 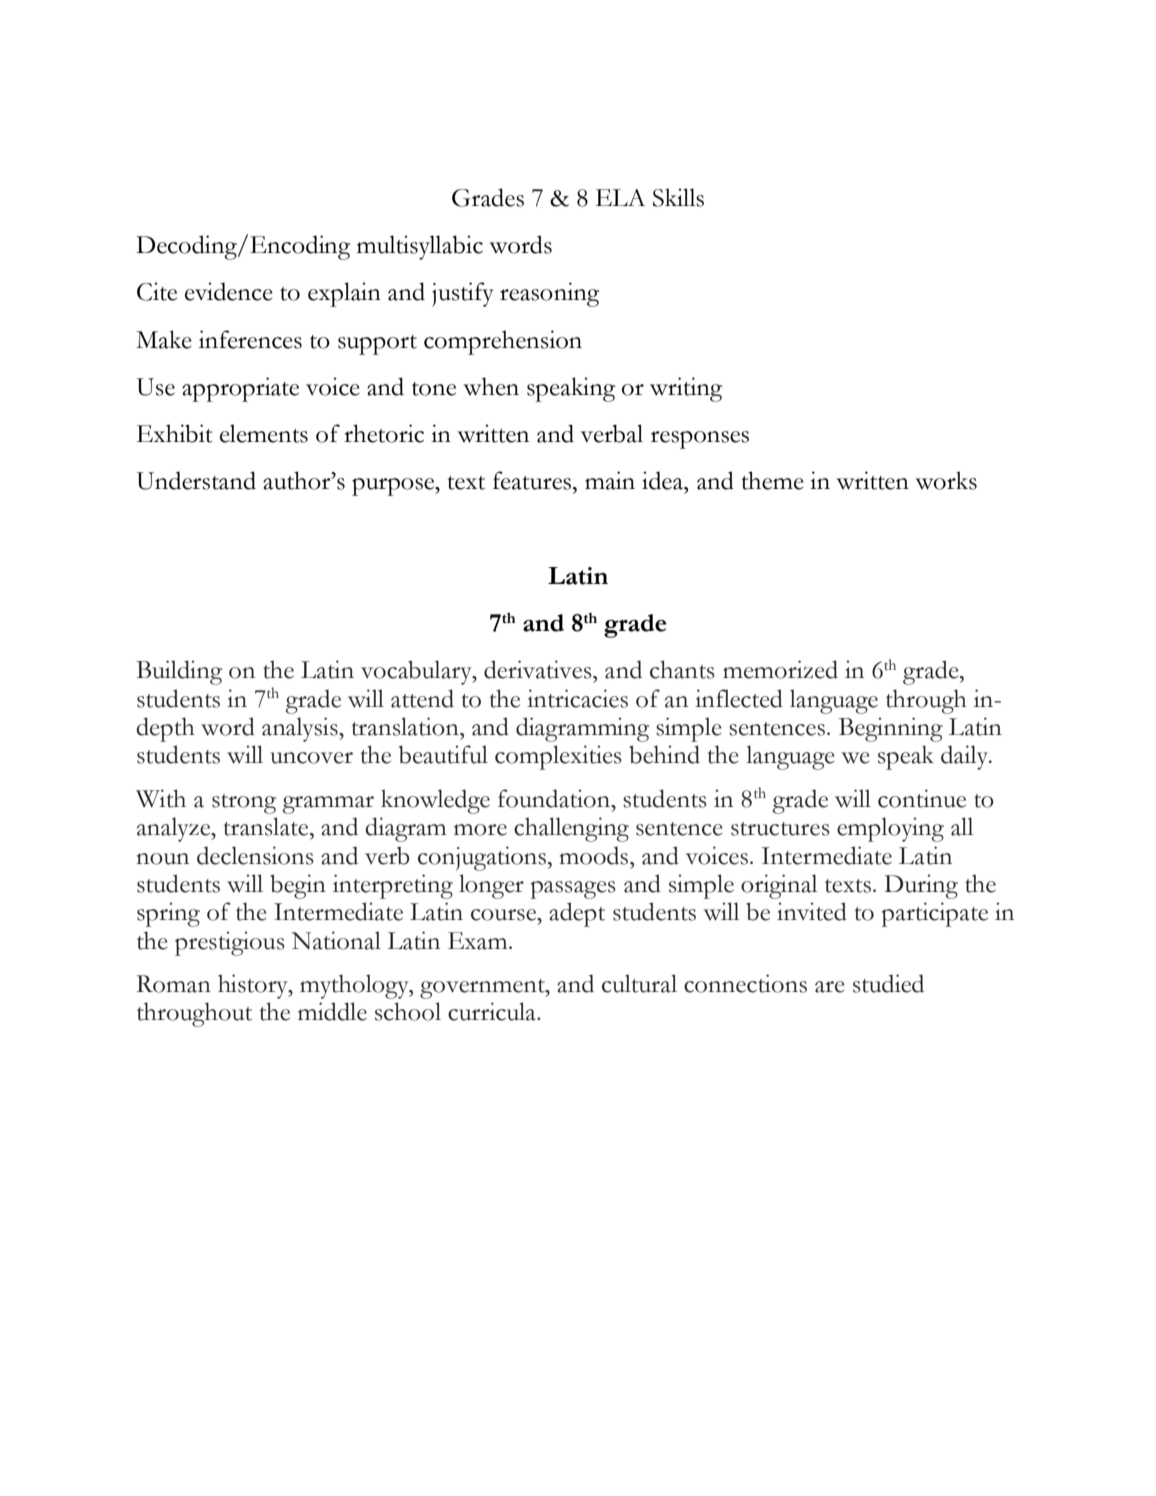 What do you see at coordinates (890, 829) in the screenshot?
I see `employing` at bounding box center [890, 829].
